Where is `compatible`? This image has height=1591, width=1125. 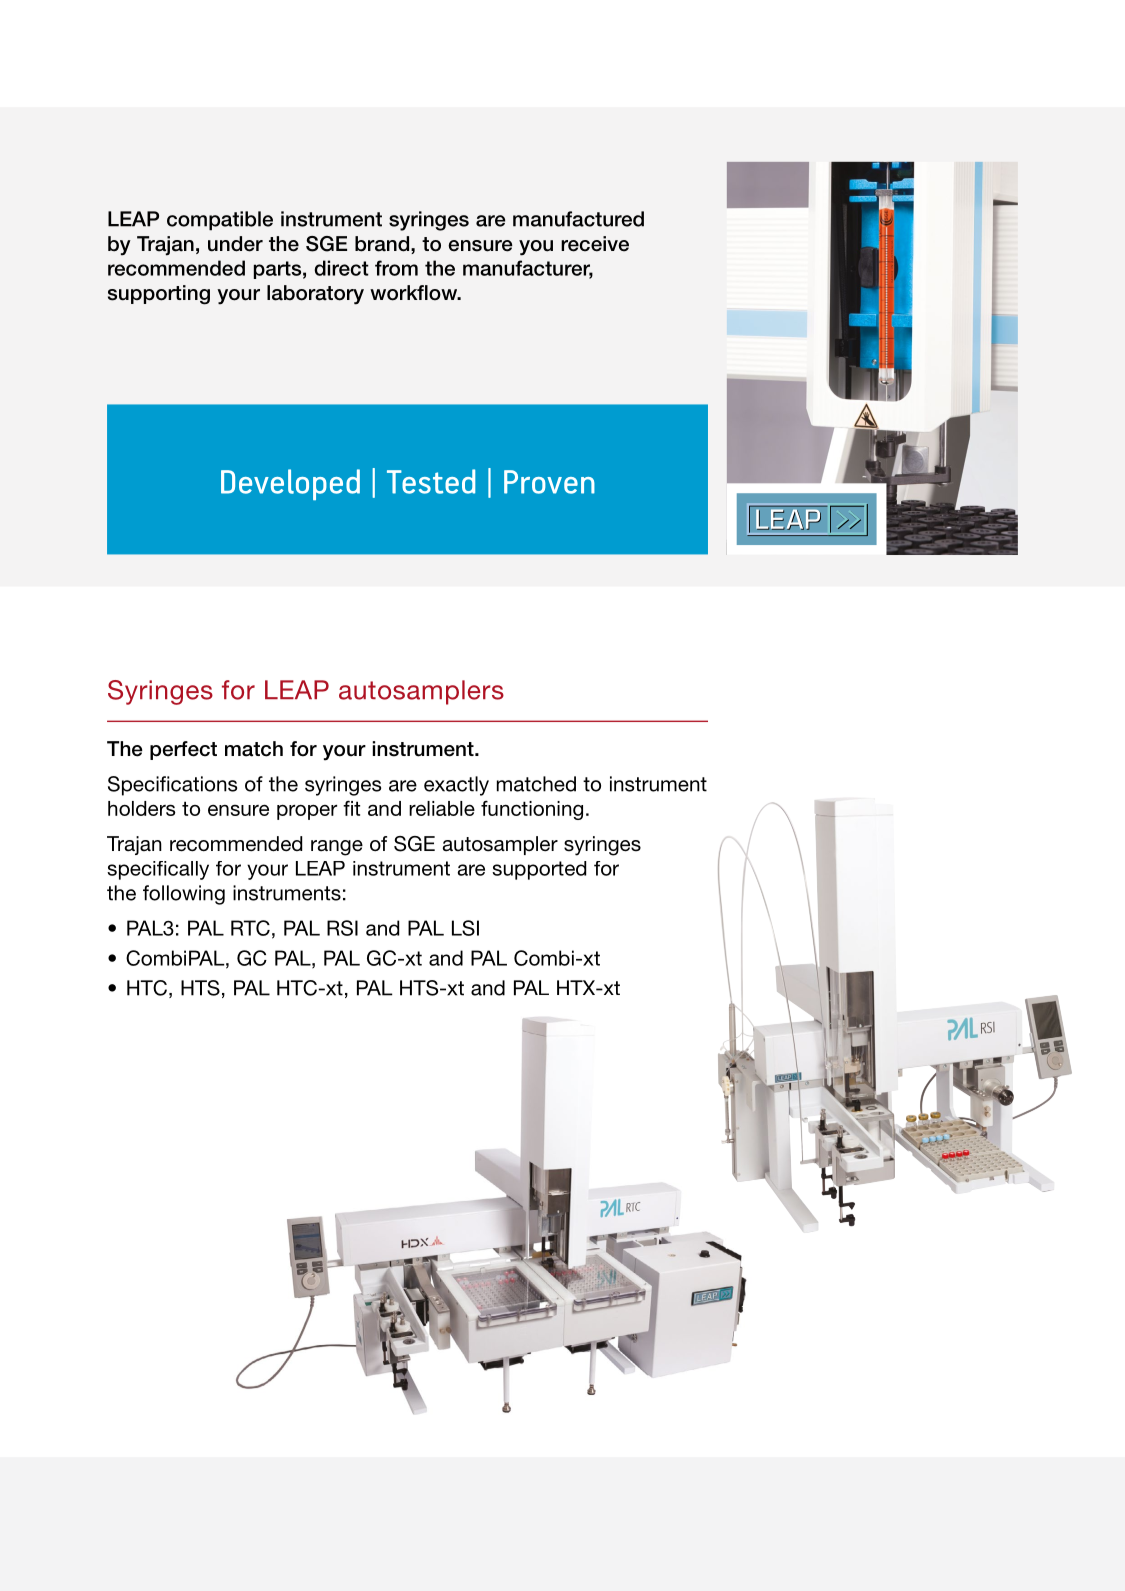 compatible is located at coordinates (220, 221).
